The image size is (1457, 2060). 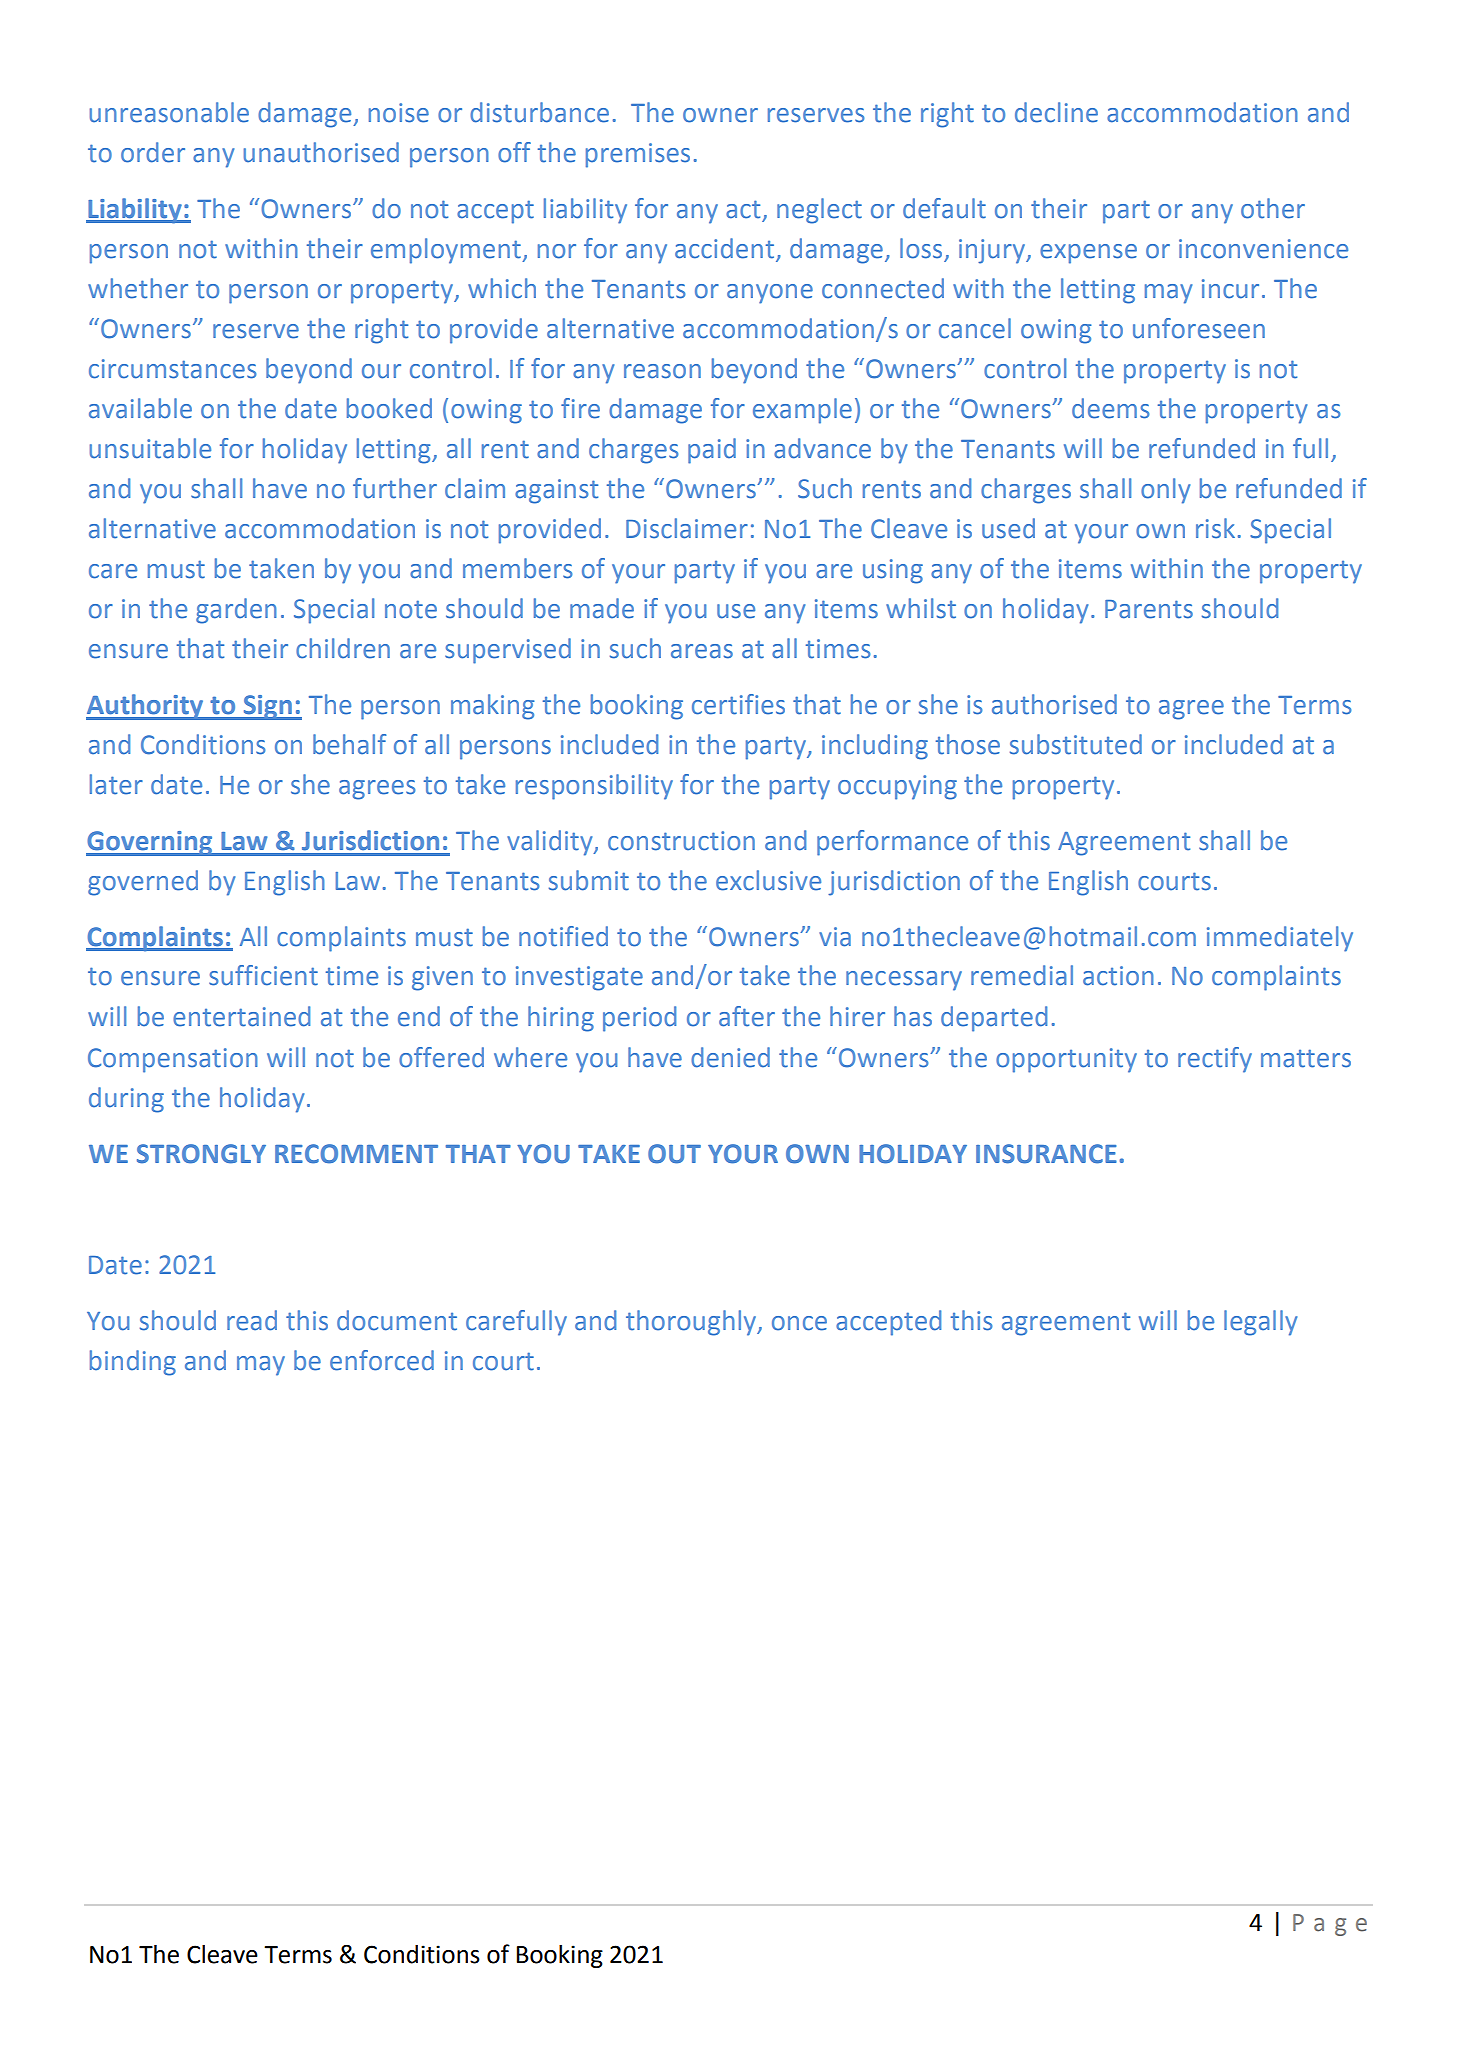 What do you see at coordinates (692, 1323) in the document?
I see `thoroughly` at bounding box center [692, 1323].
